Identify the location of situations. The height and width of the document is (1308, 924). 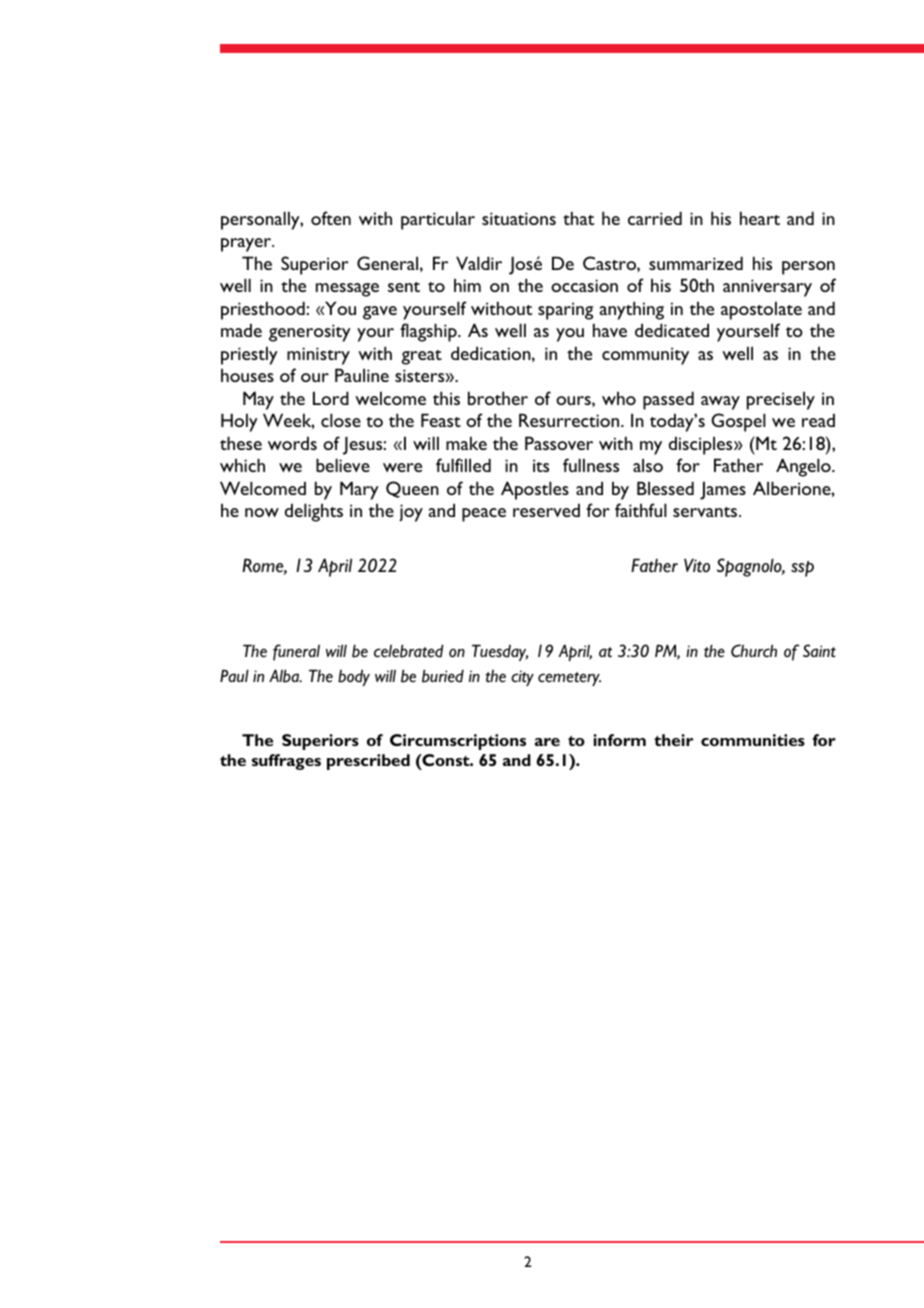
(519, 218).
